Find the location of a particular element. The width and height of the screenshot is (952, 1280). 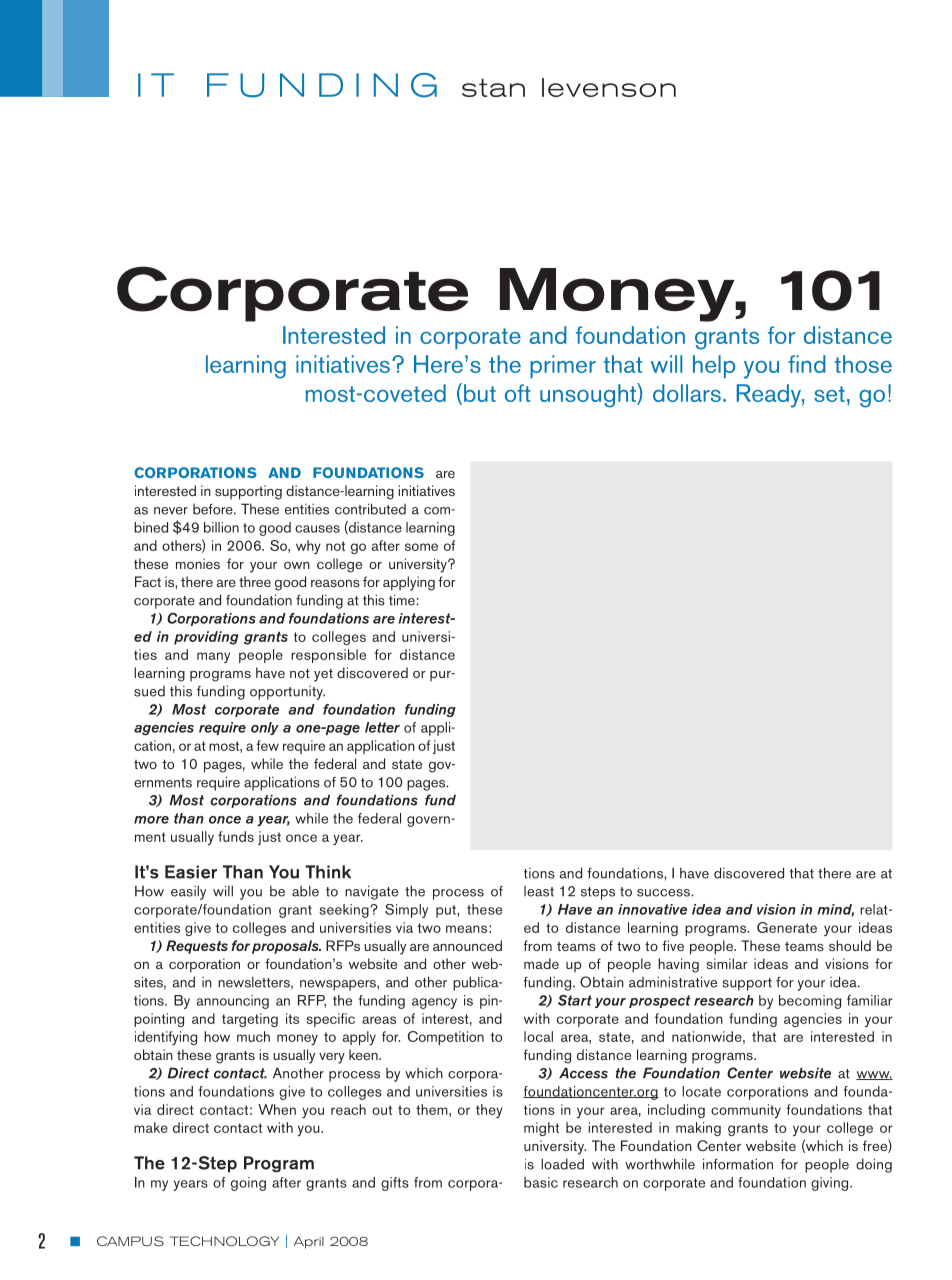

set is located at coordinates (829, 394).
